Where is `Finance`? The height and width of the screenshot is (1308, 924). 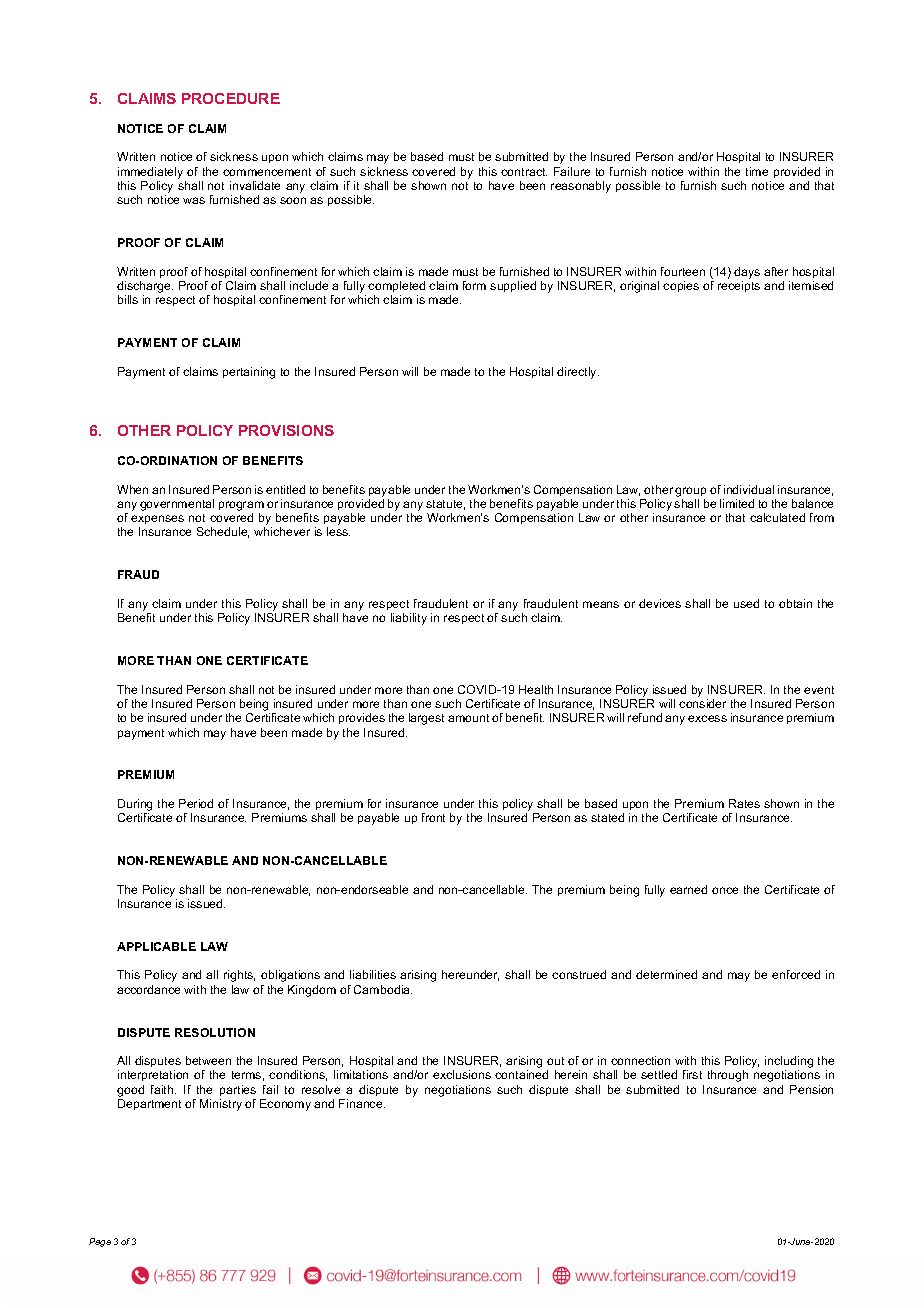 Finance is located at coordinates (362, 1103).
